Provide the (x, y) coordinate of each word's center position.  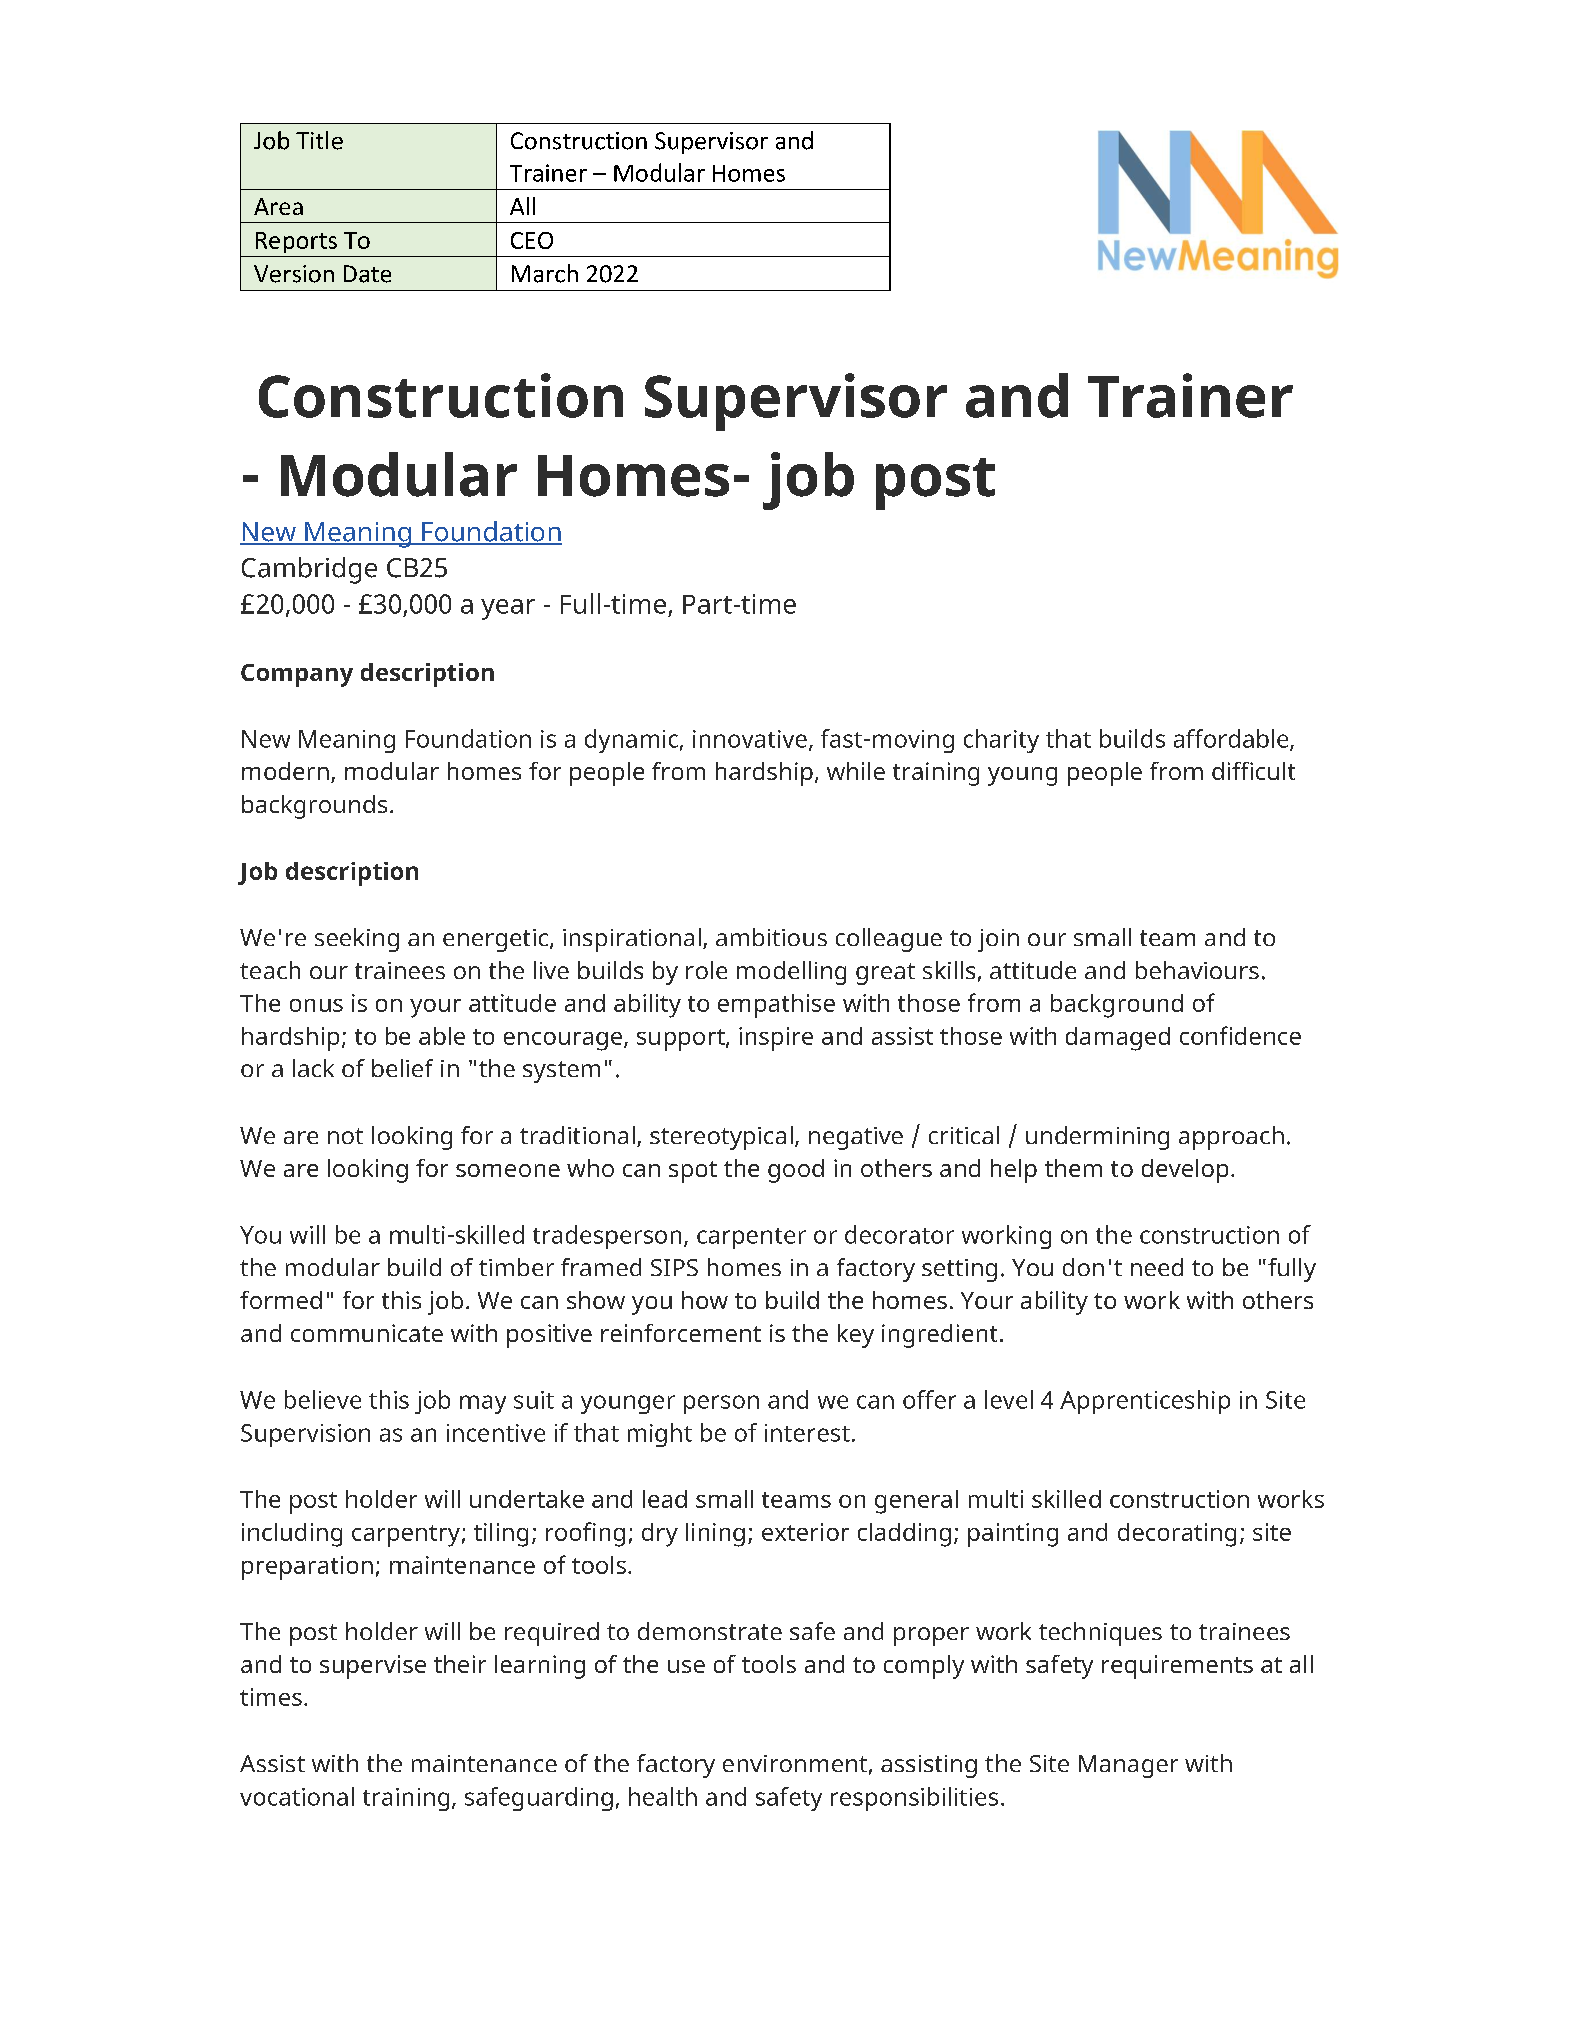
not (345, 1136)
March (545, 273)
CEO (532, 240)
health (663, 1796)
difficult (1253, 771)
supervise (373, 1667)
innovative (750, 739)
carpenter (751, 1238)
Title (319, 140)
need (1157, 1267)
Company (297, 675)
